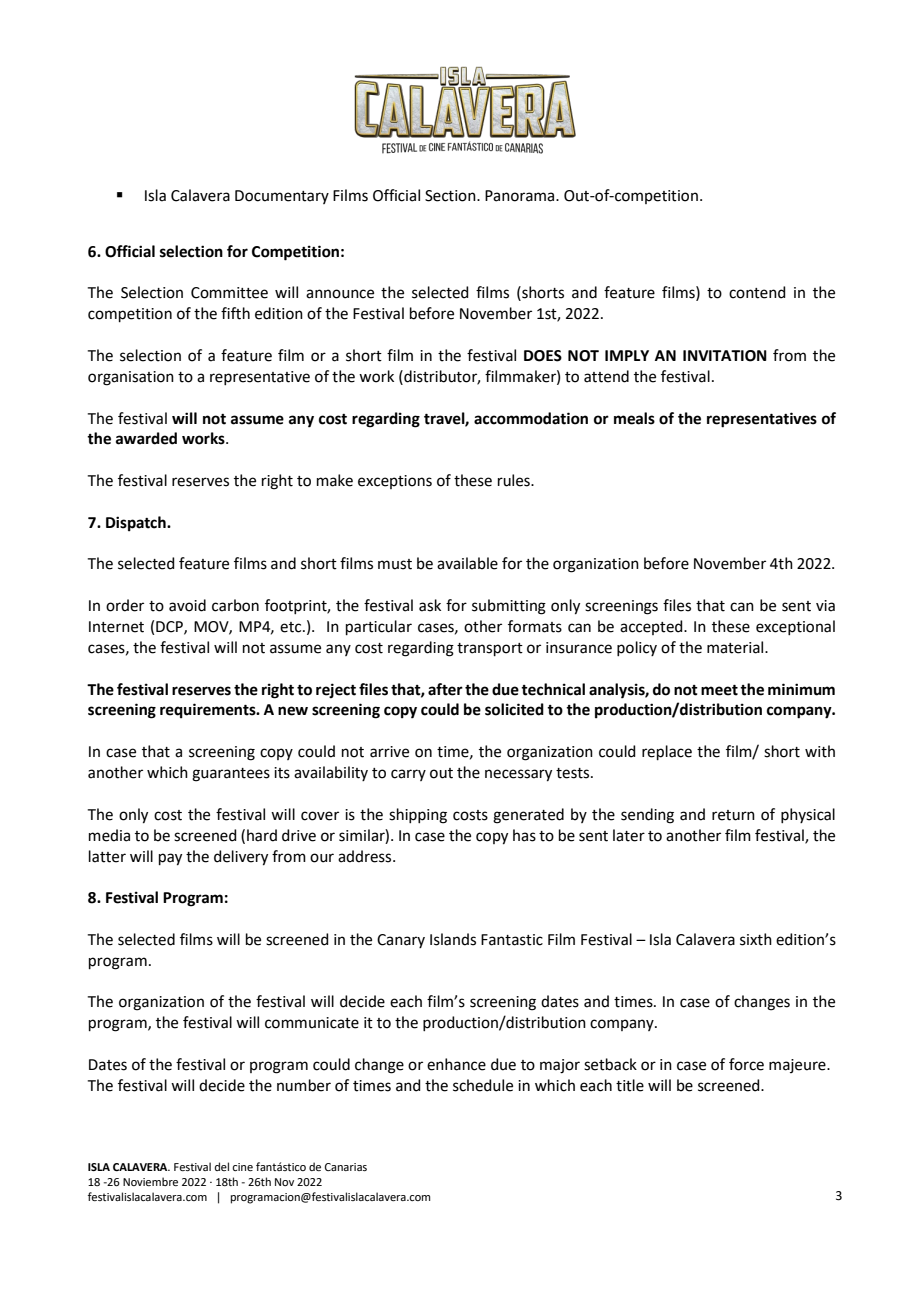  I want to click on rules, so click(515, 480).
